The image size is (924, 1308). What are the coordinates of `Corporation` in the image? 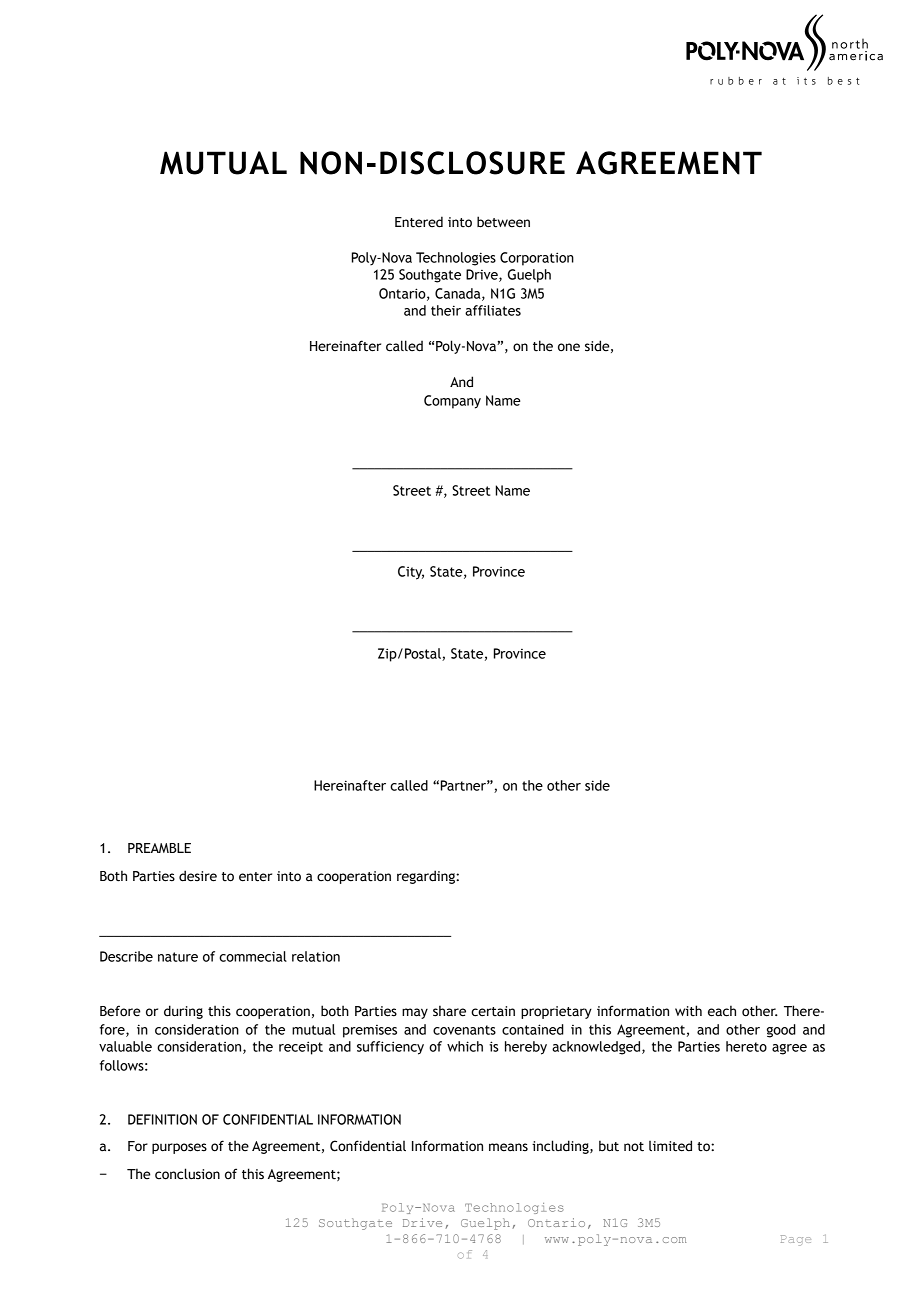 It's located at (537, 259).
